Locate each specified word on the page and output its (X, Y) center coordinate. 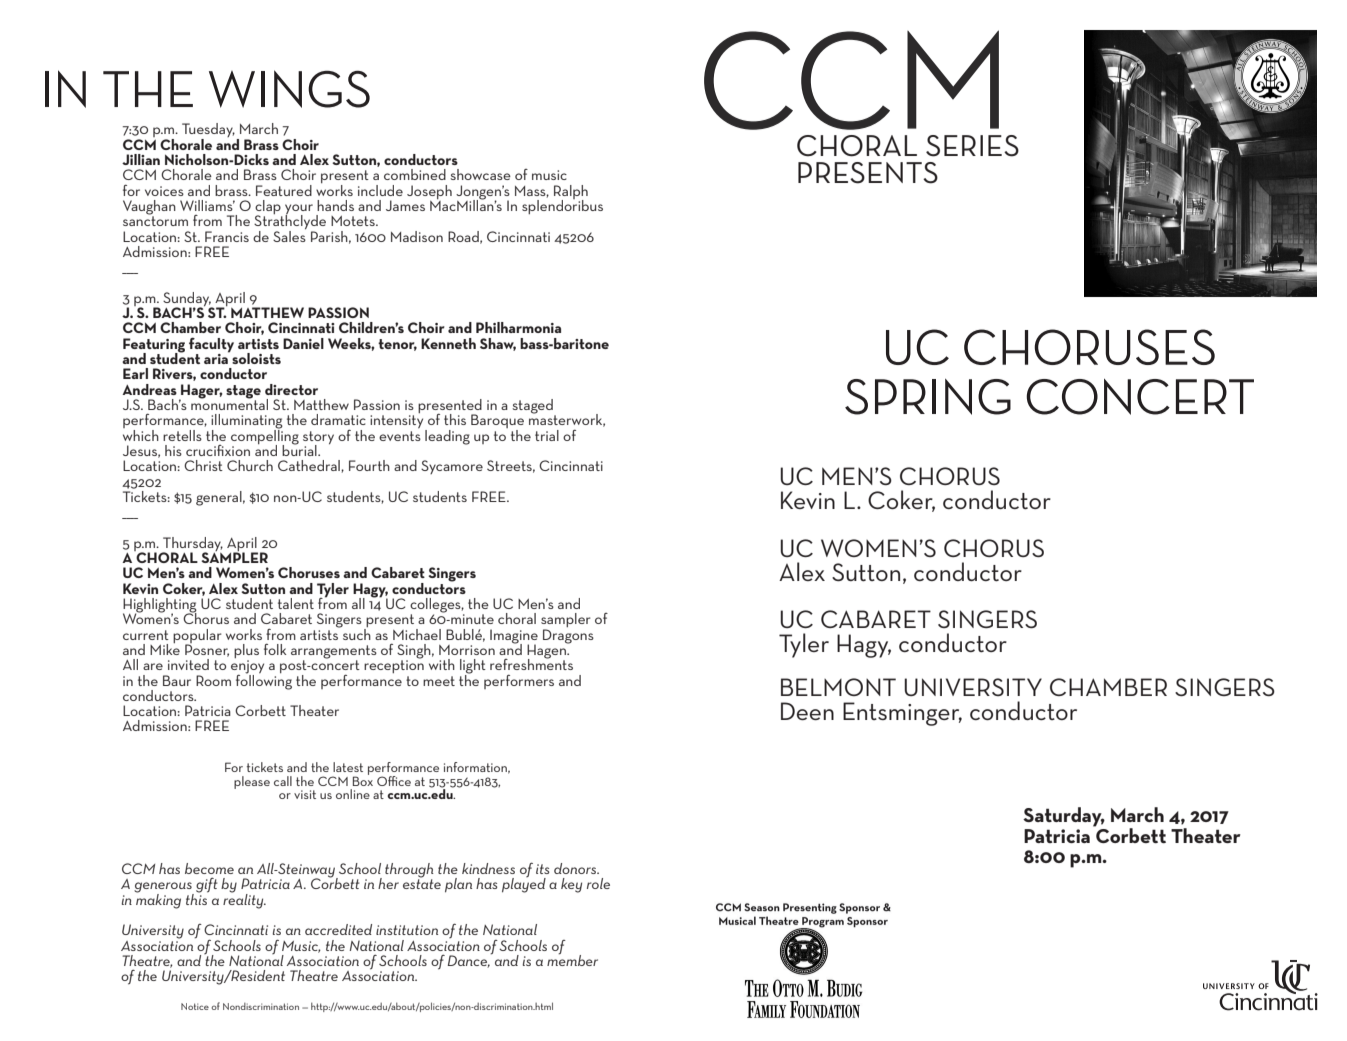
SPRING (928, 397)
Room (213, 680)
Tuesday (208, 131)
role (598, 883)
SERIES (972, 146)
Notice (195, 1006)
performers (519, 681)
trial (547, 435)
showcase (480, 174)
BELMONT (838, 687)
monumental (229, 403)
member (572, 959)
